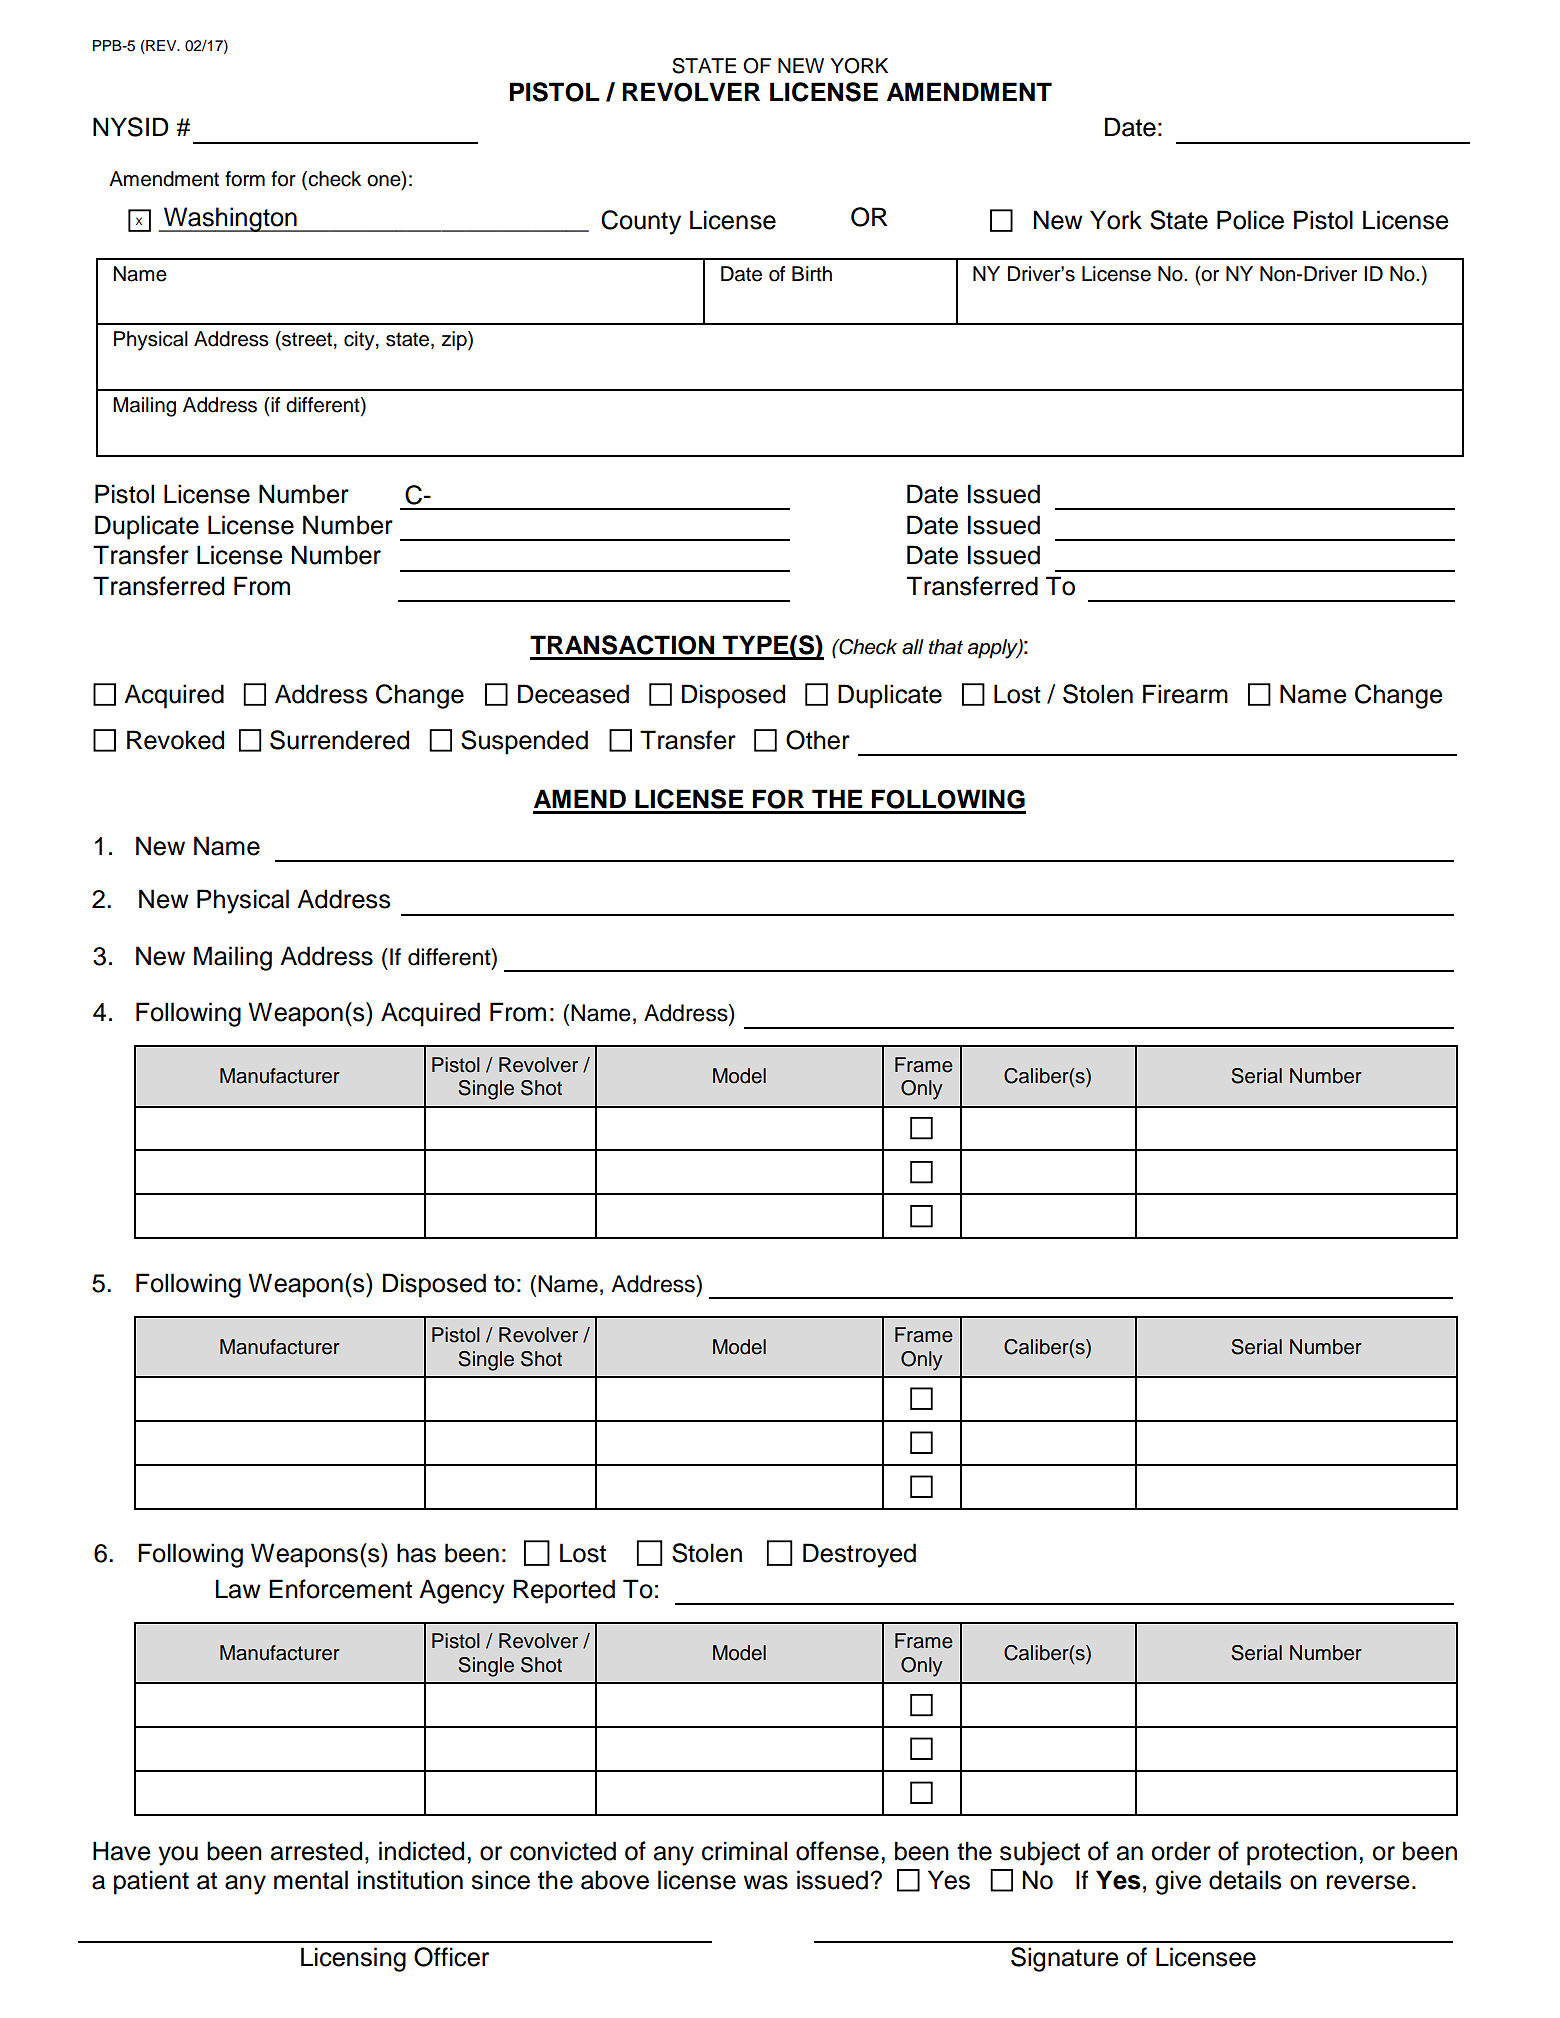 This page has height=2018, width=1560. I want to click on was, so click(765, 1882).
